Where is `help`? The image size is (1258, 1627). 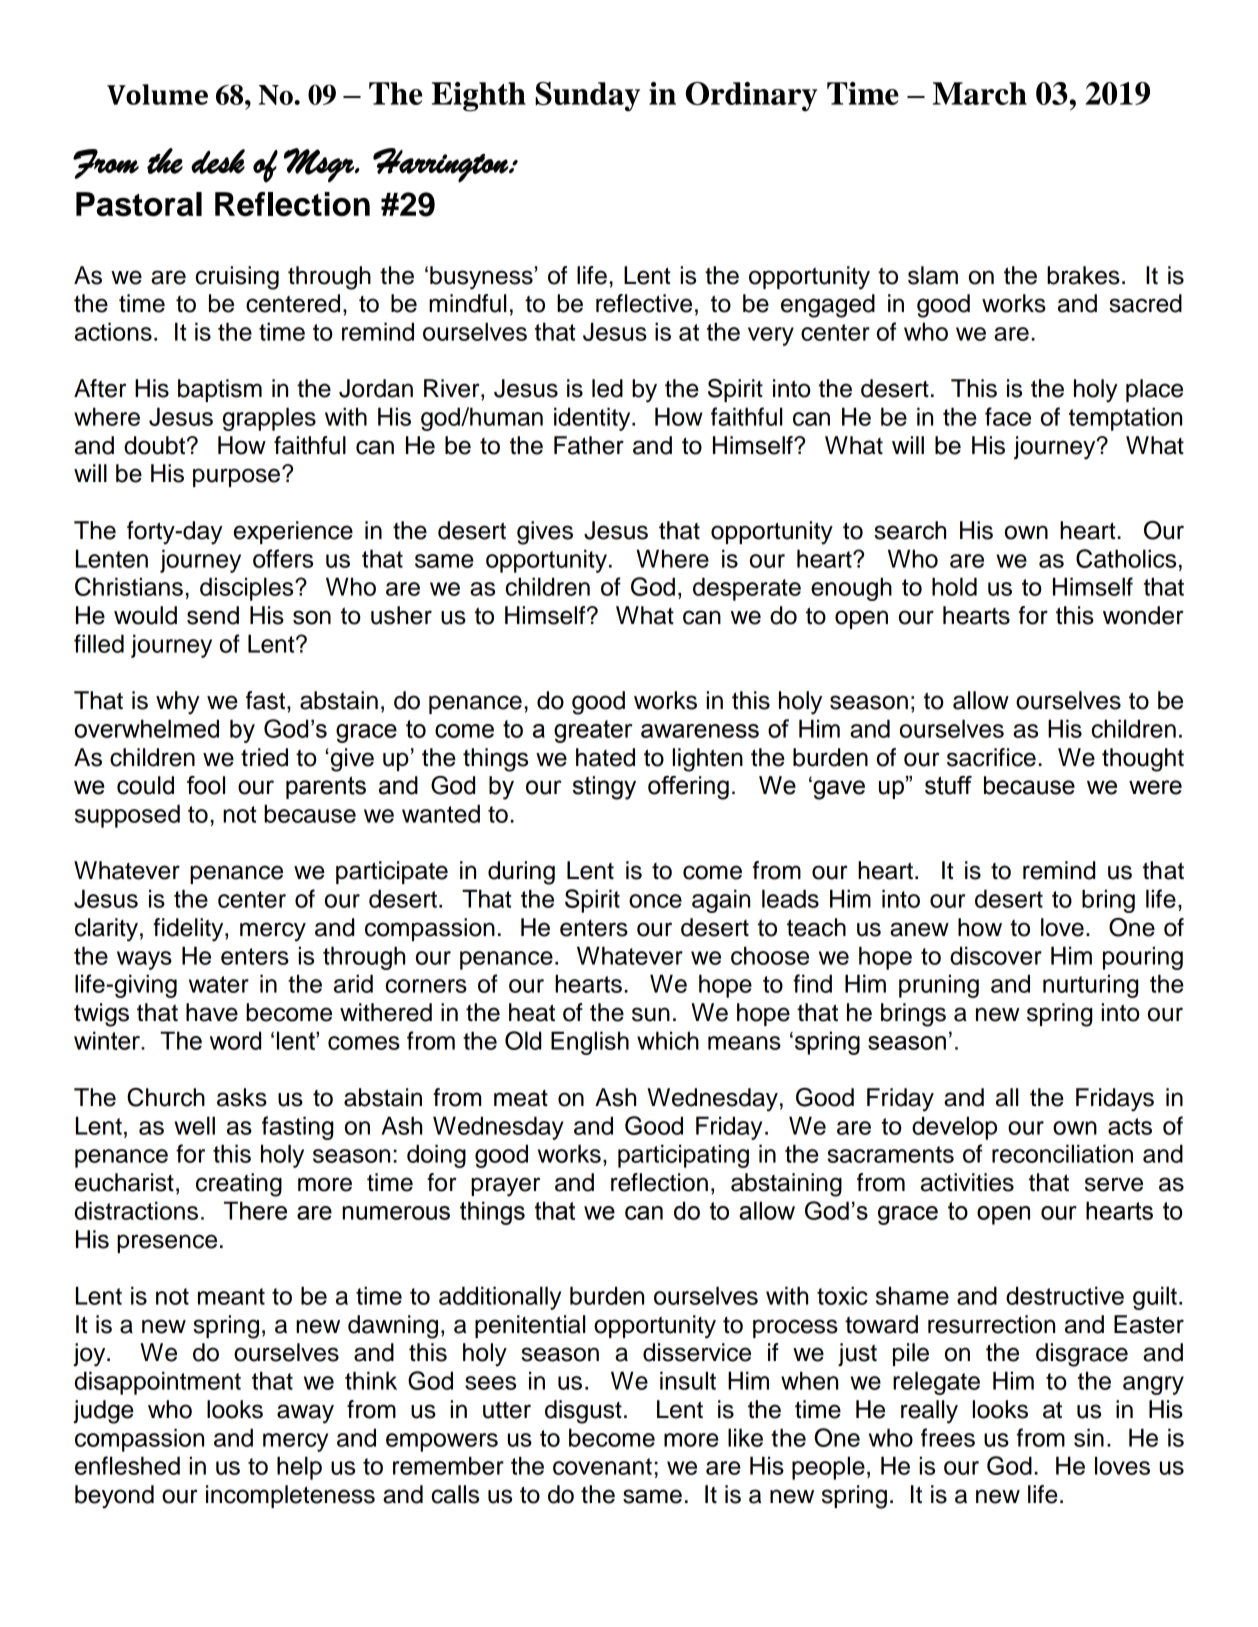 help is located at coordinates (299, 1468).
